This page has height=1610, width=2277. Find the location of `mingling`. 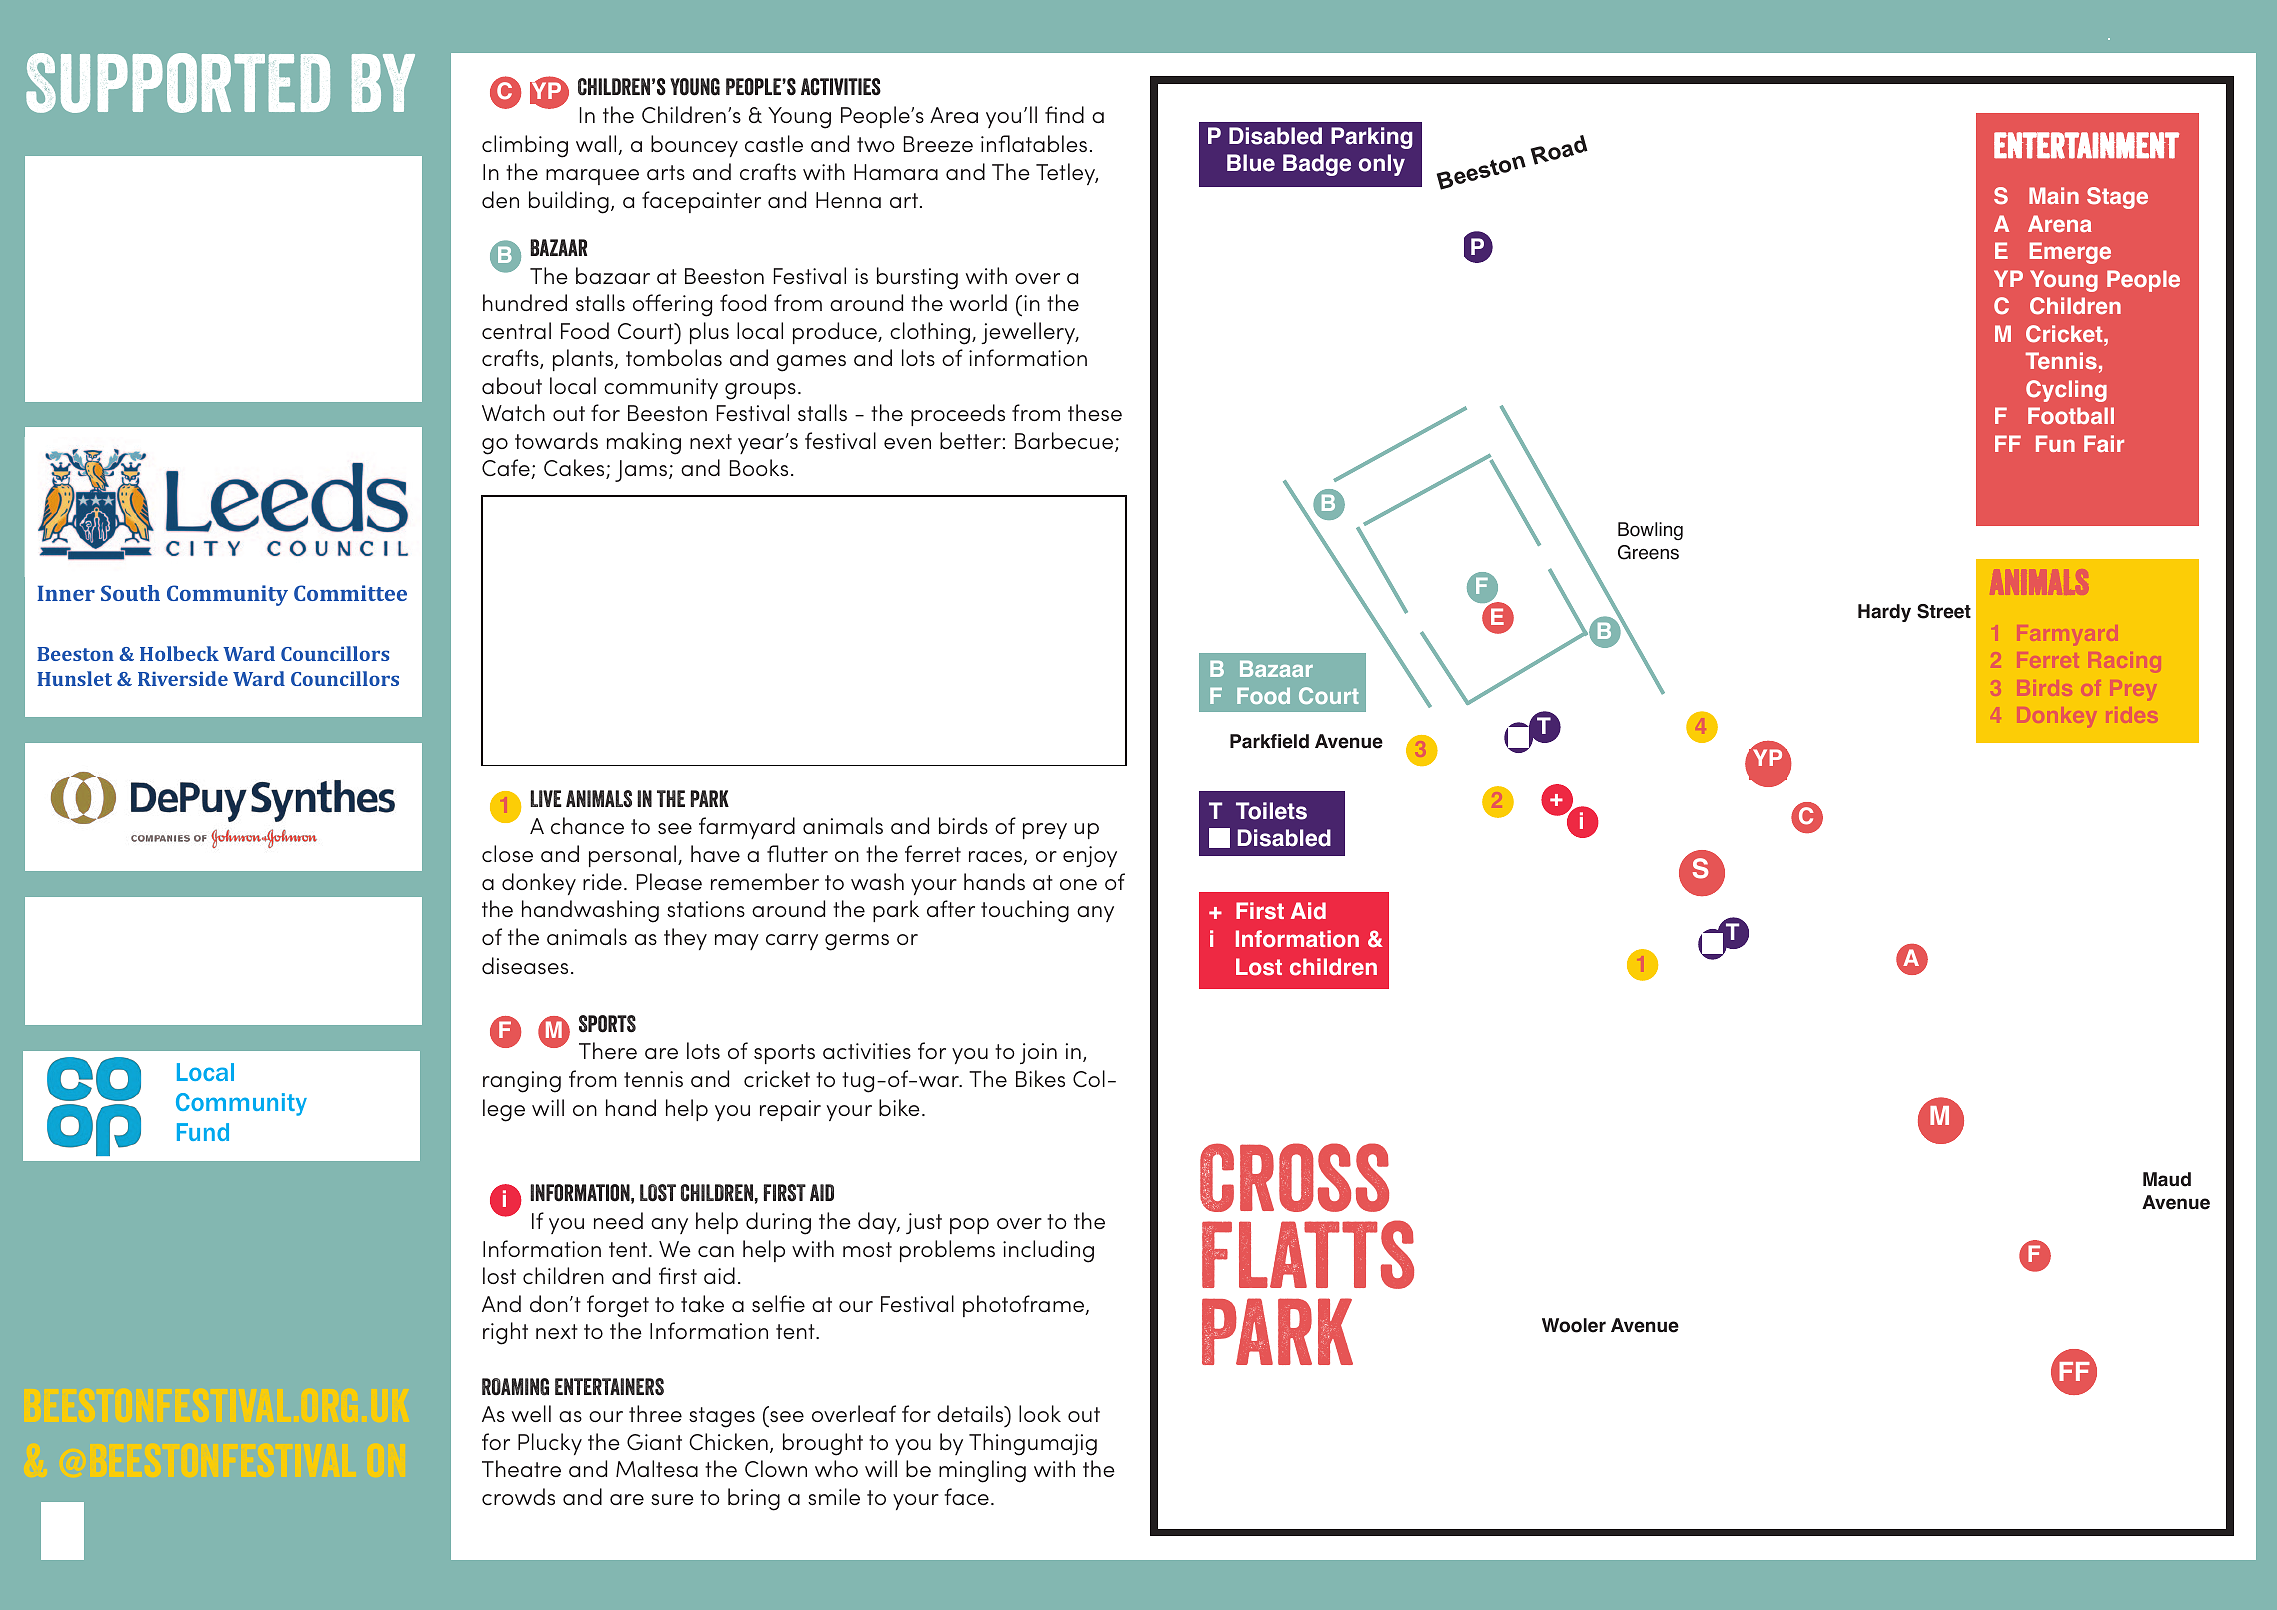

mingling is located at coordinates (982, 1471).
